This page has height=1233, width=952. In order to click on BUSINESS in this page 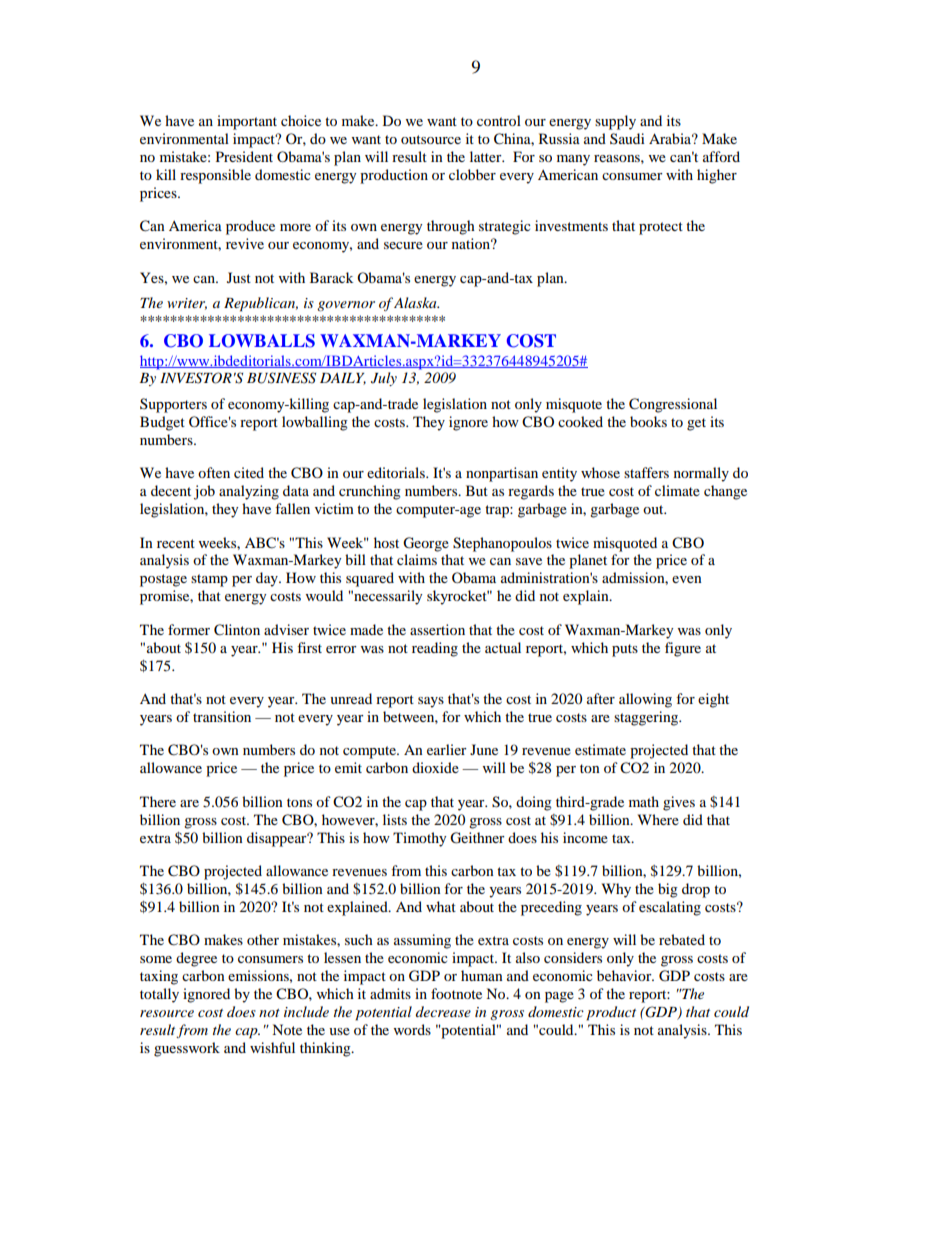, I will do `click(281, 378)`.
